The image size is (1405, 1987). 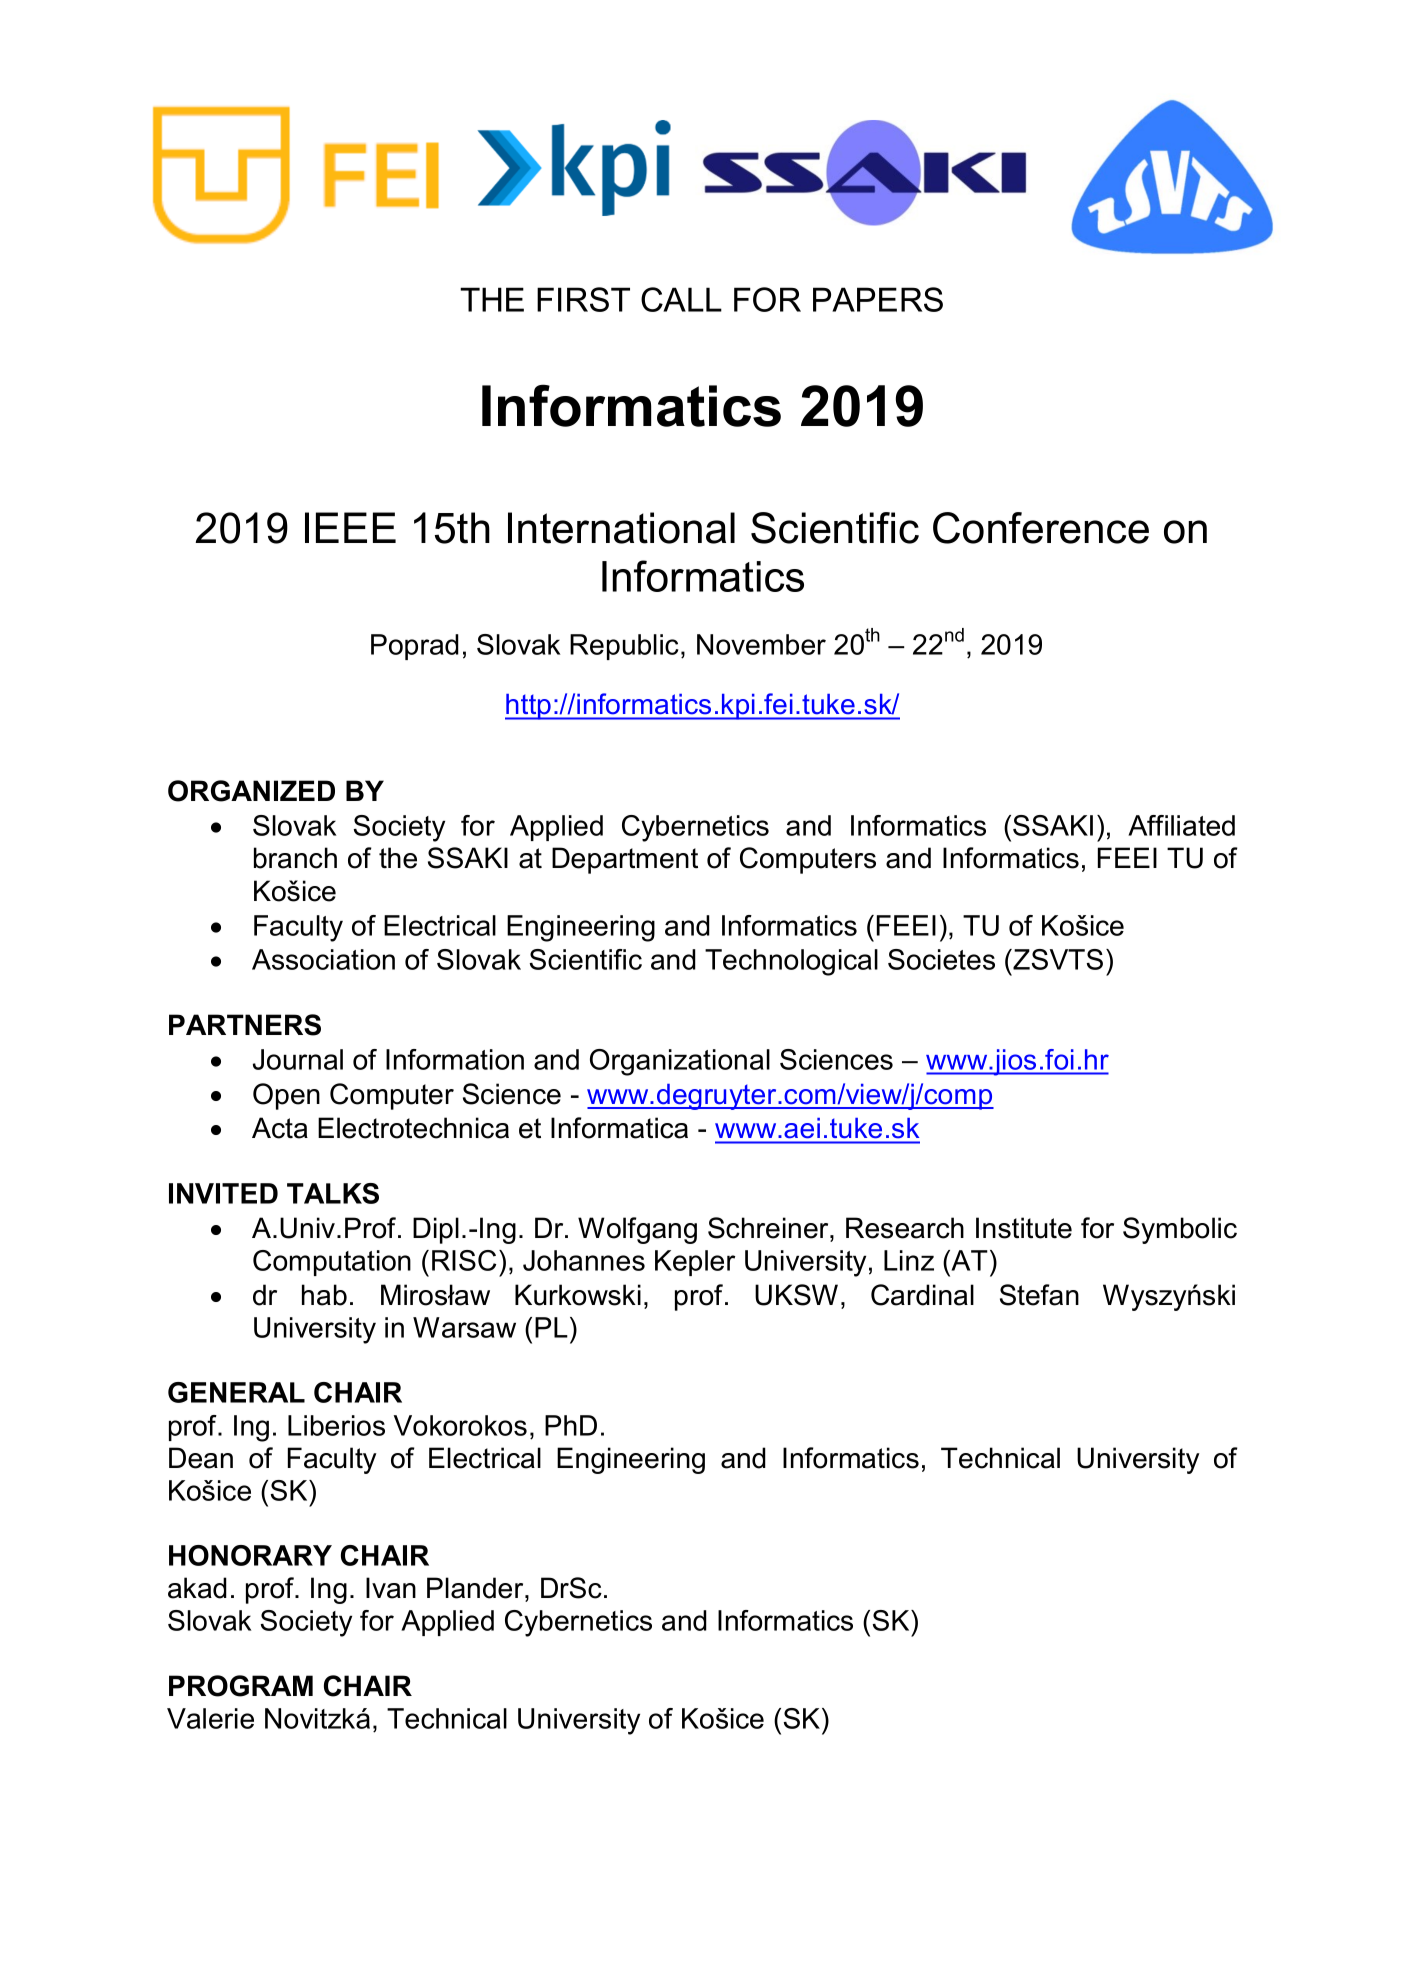 I want to click on PROGRAM, so click(x=241, y=1686).
